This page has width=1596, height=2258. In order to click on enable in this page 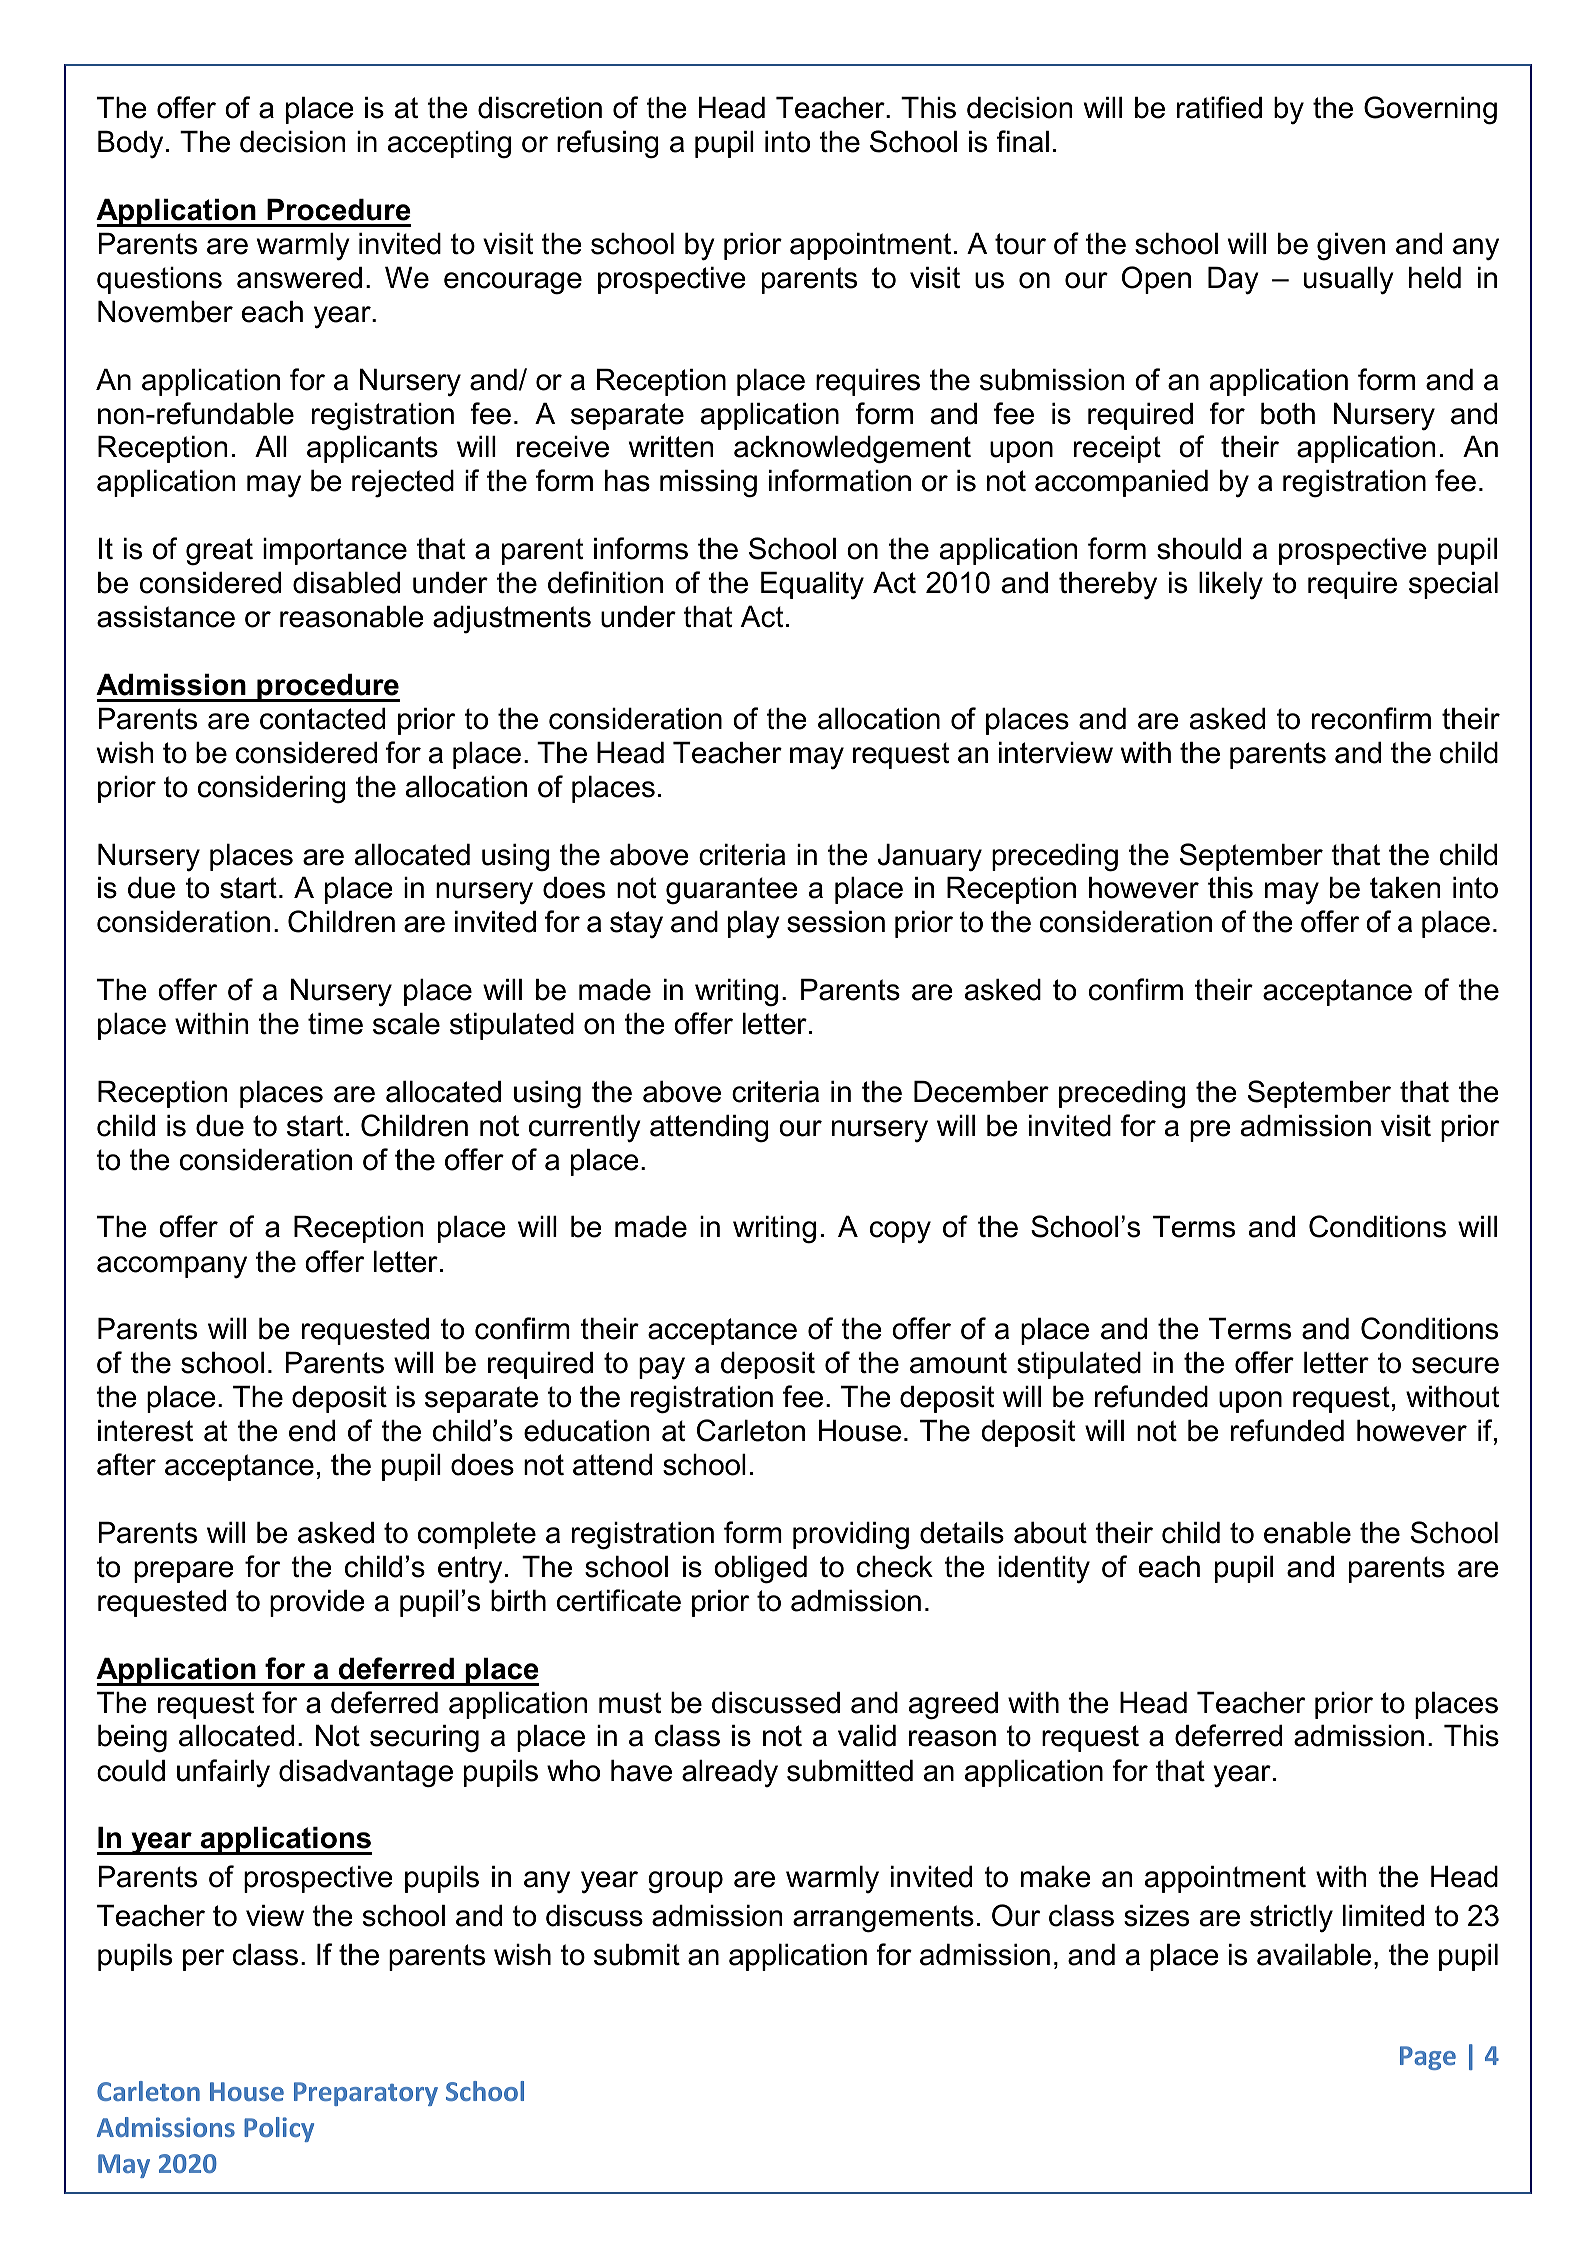, I will do `click(1307, 1533)`.
